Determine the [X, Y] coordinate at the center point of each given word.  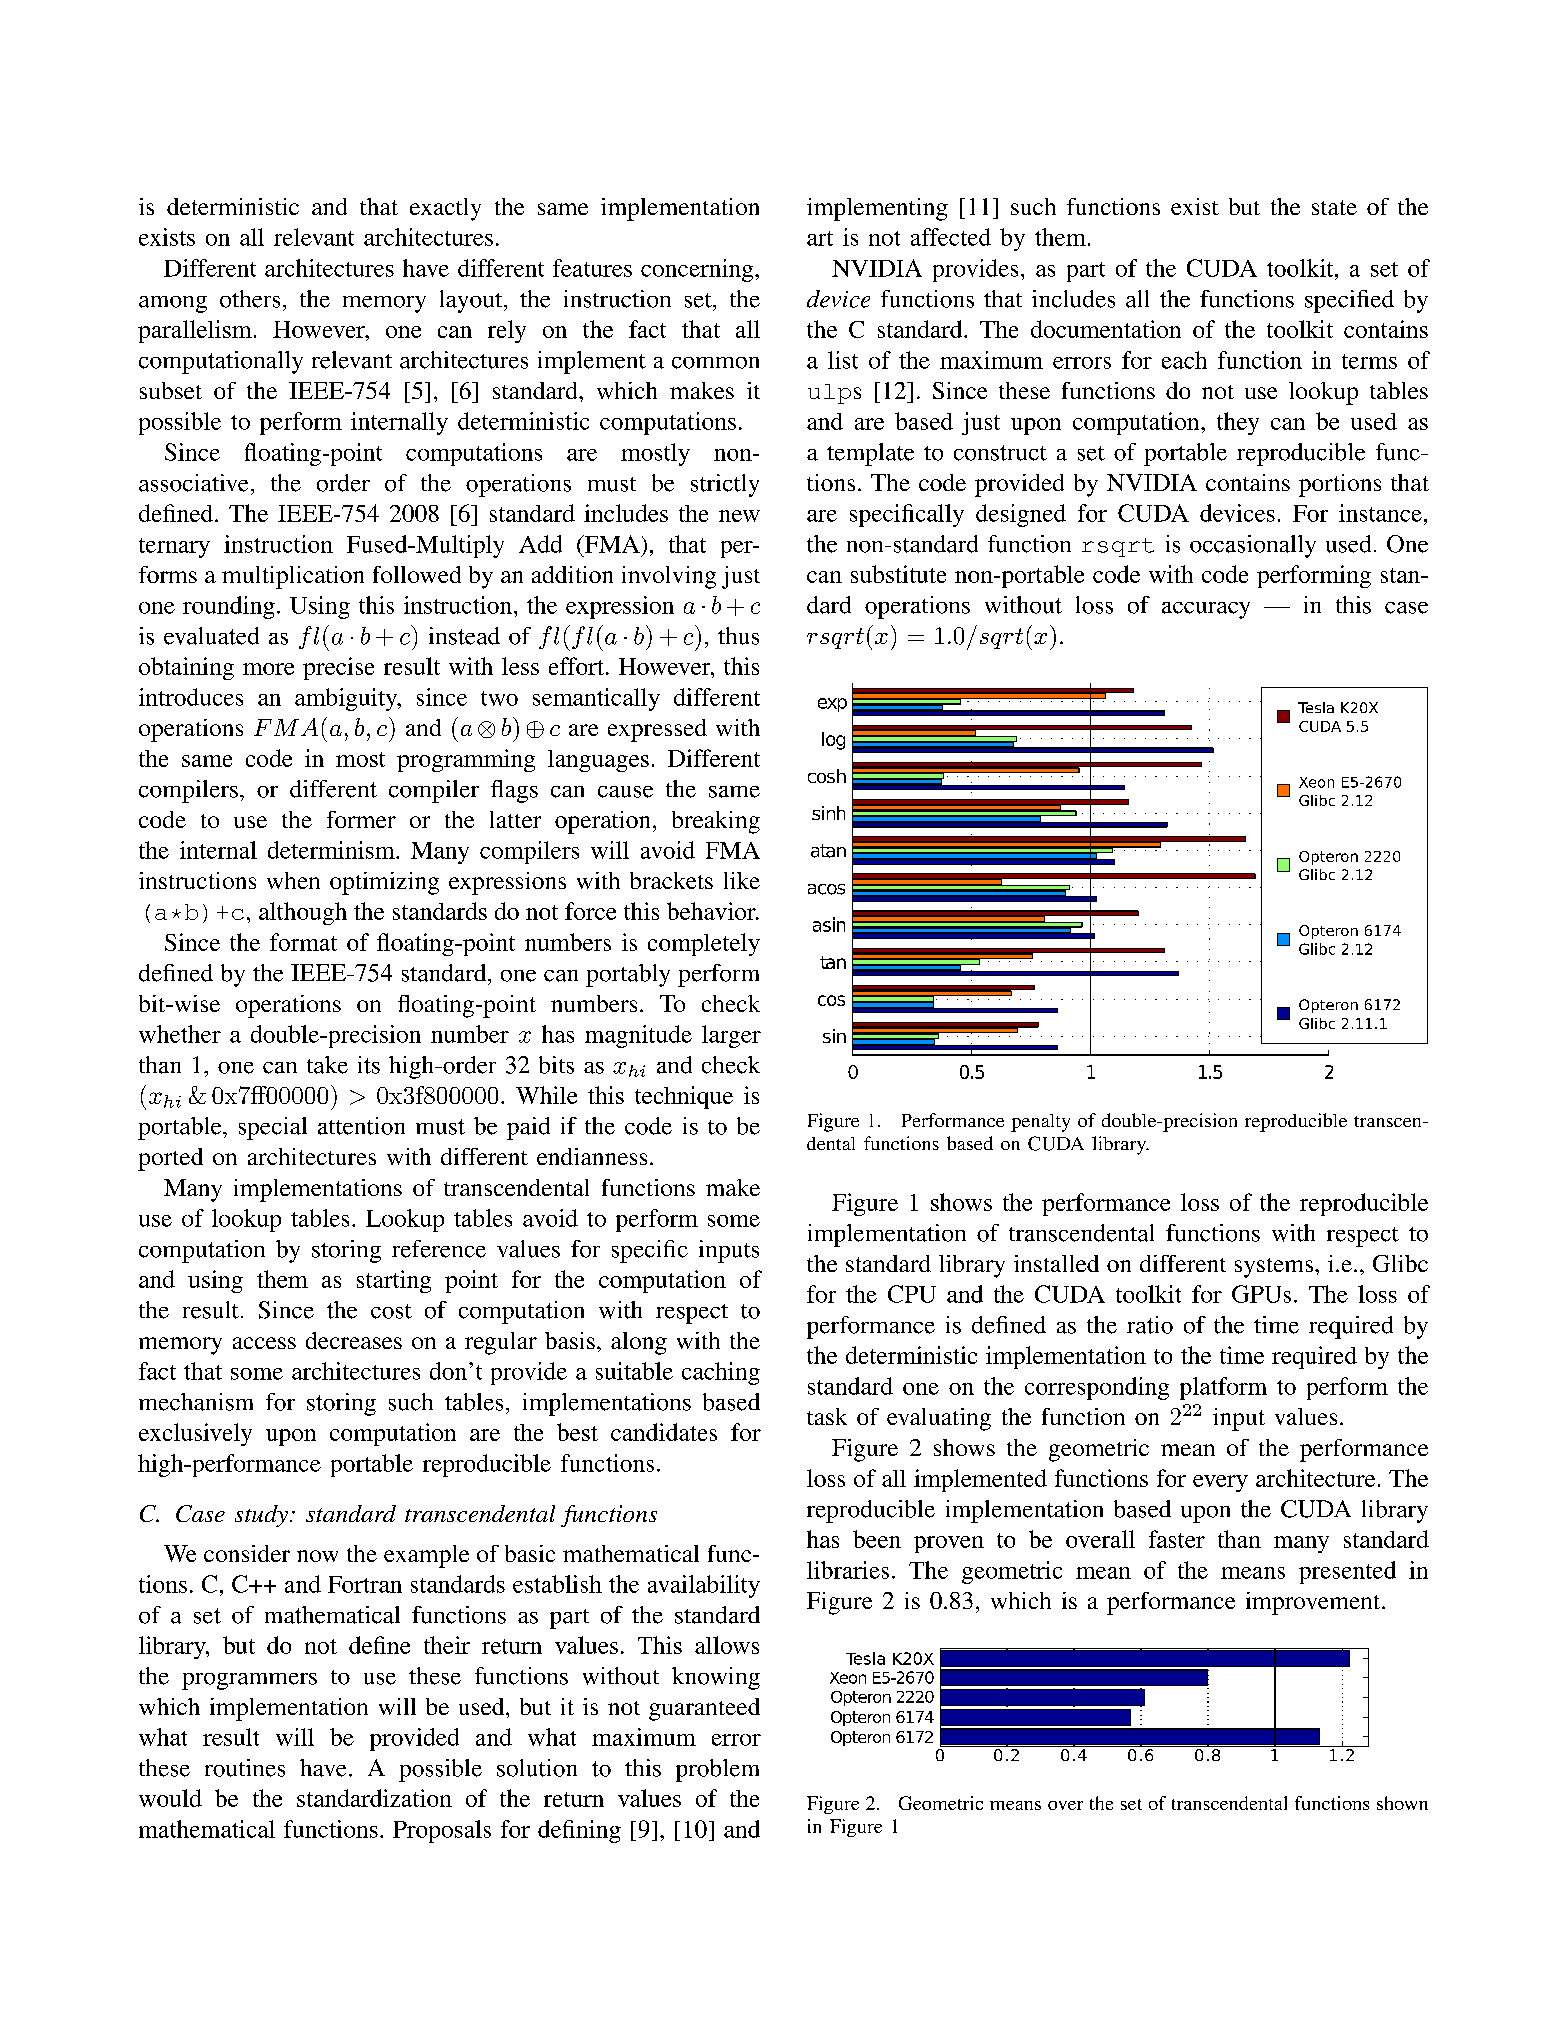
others [250, 299]
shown [1402, 1803]
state [1334, 207]
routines [245, 1768]
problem [717, 1770]
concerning [698, 270]
